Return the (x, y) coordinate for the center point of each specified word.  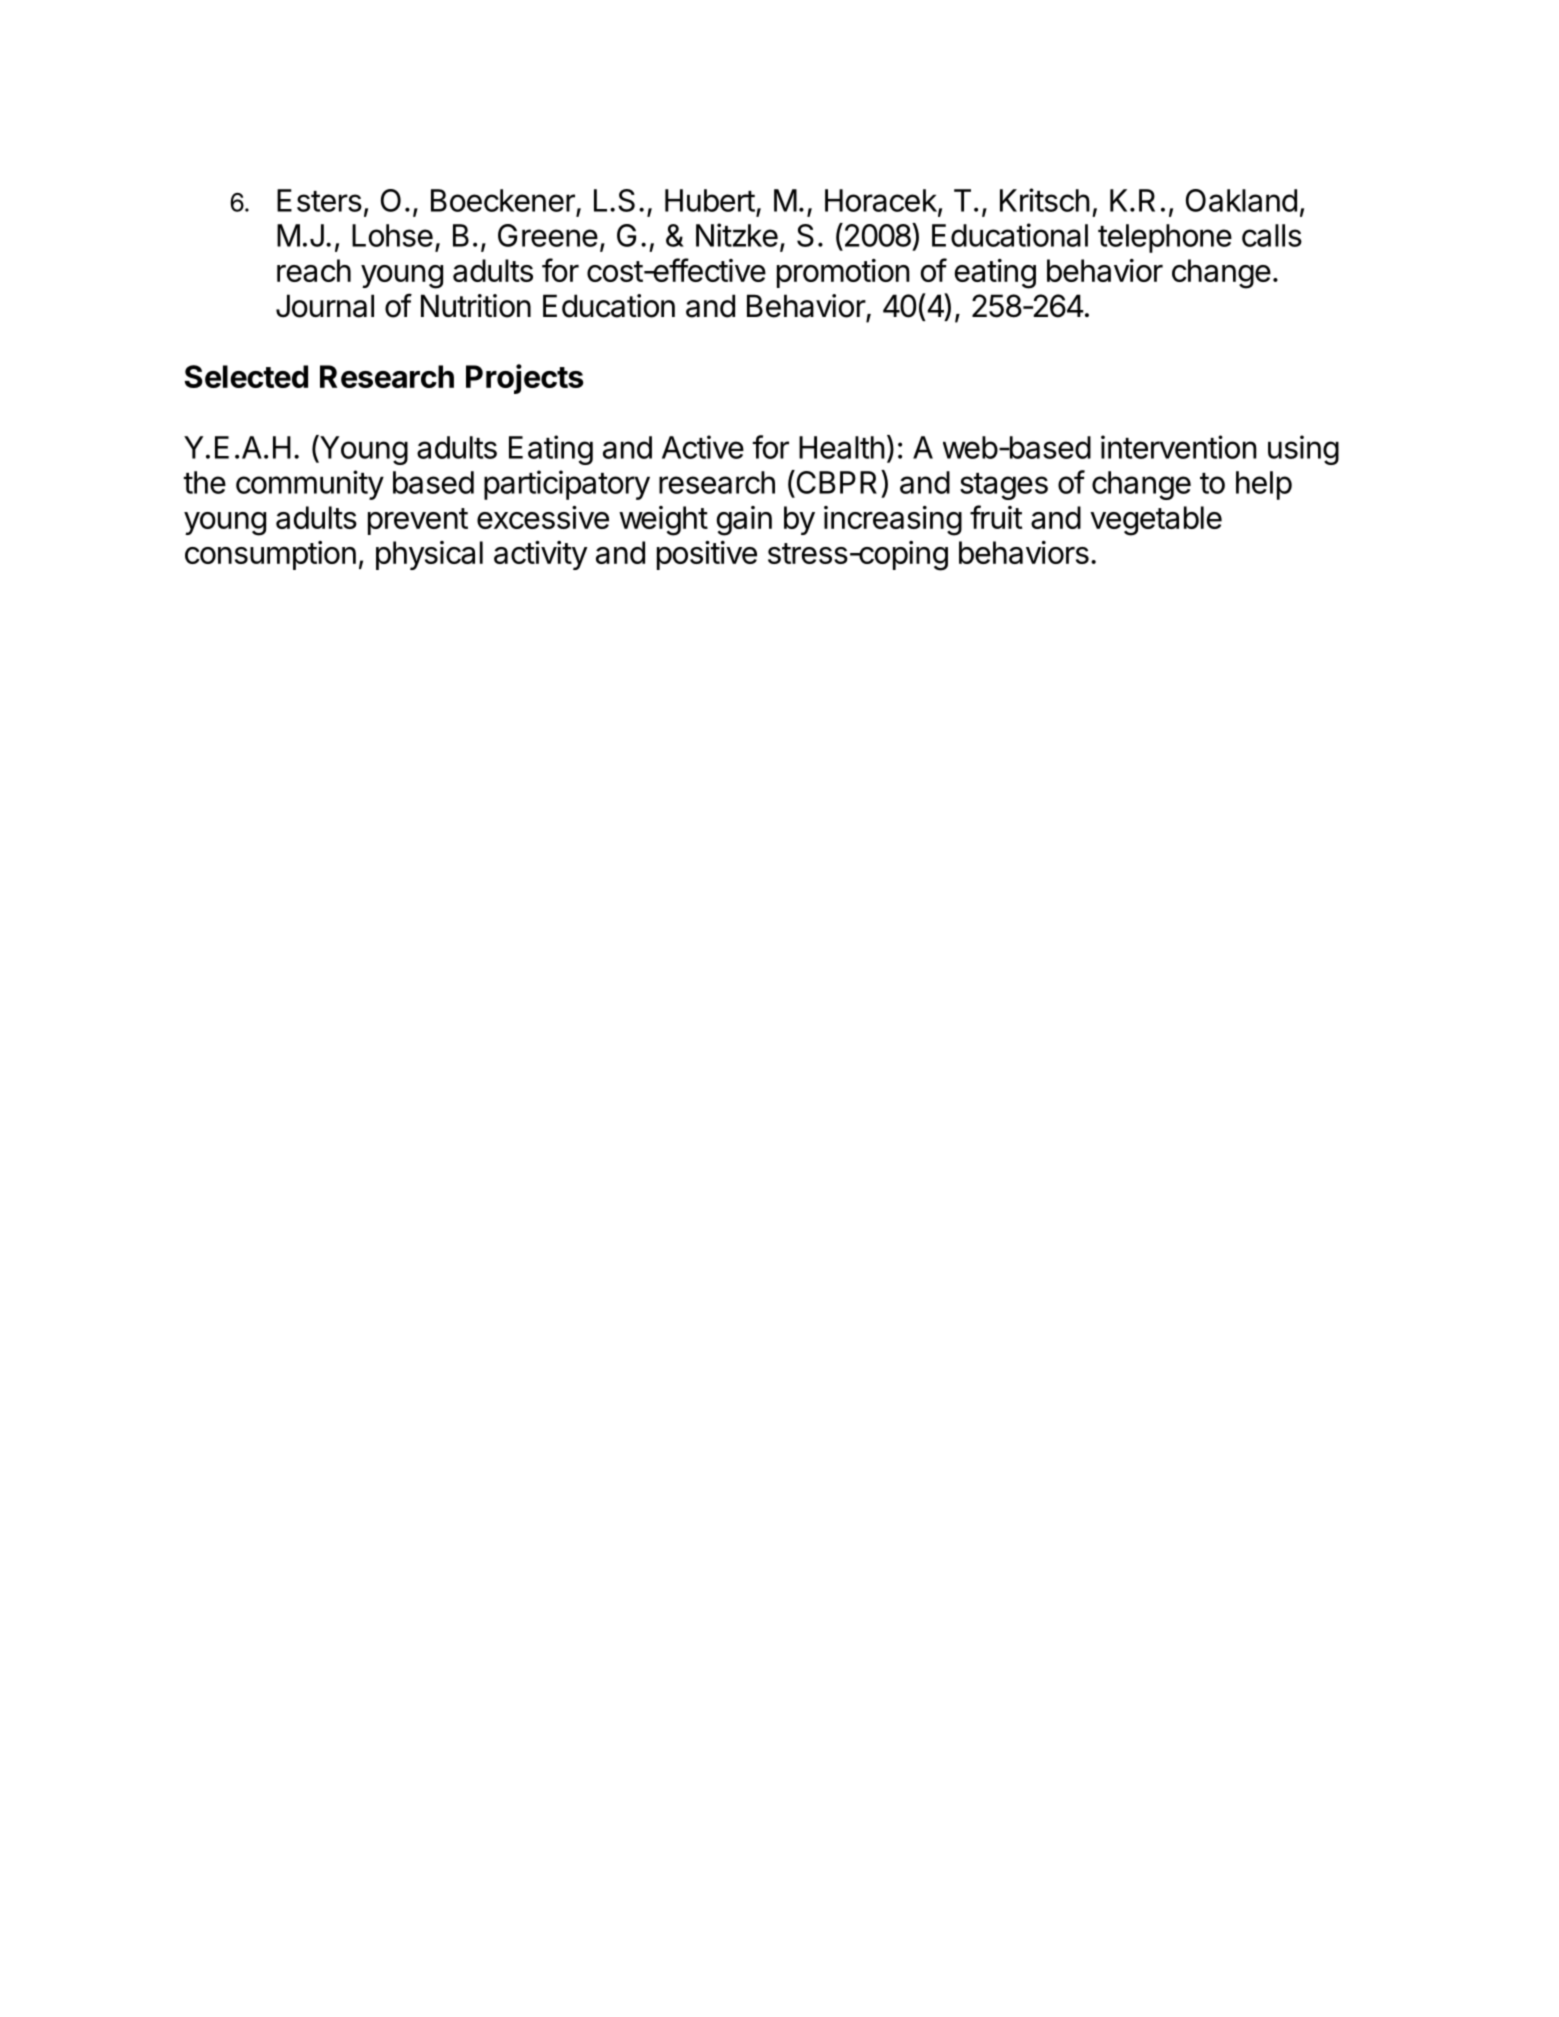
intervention (1179, 447)
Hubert (710, 200)
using (1303, 450)
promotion (843, 273)
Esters (319, 200)
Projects (525, 379)
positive (707, 555)
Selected (246, 376)
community (310, 485)
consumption (270, 555)
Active (703, 447)
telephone (1165, 238)
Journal (325, 306)
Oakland (1241, 200)
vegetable (1156, 521)
